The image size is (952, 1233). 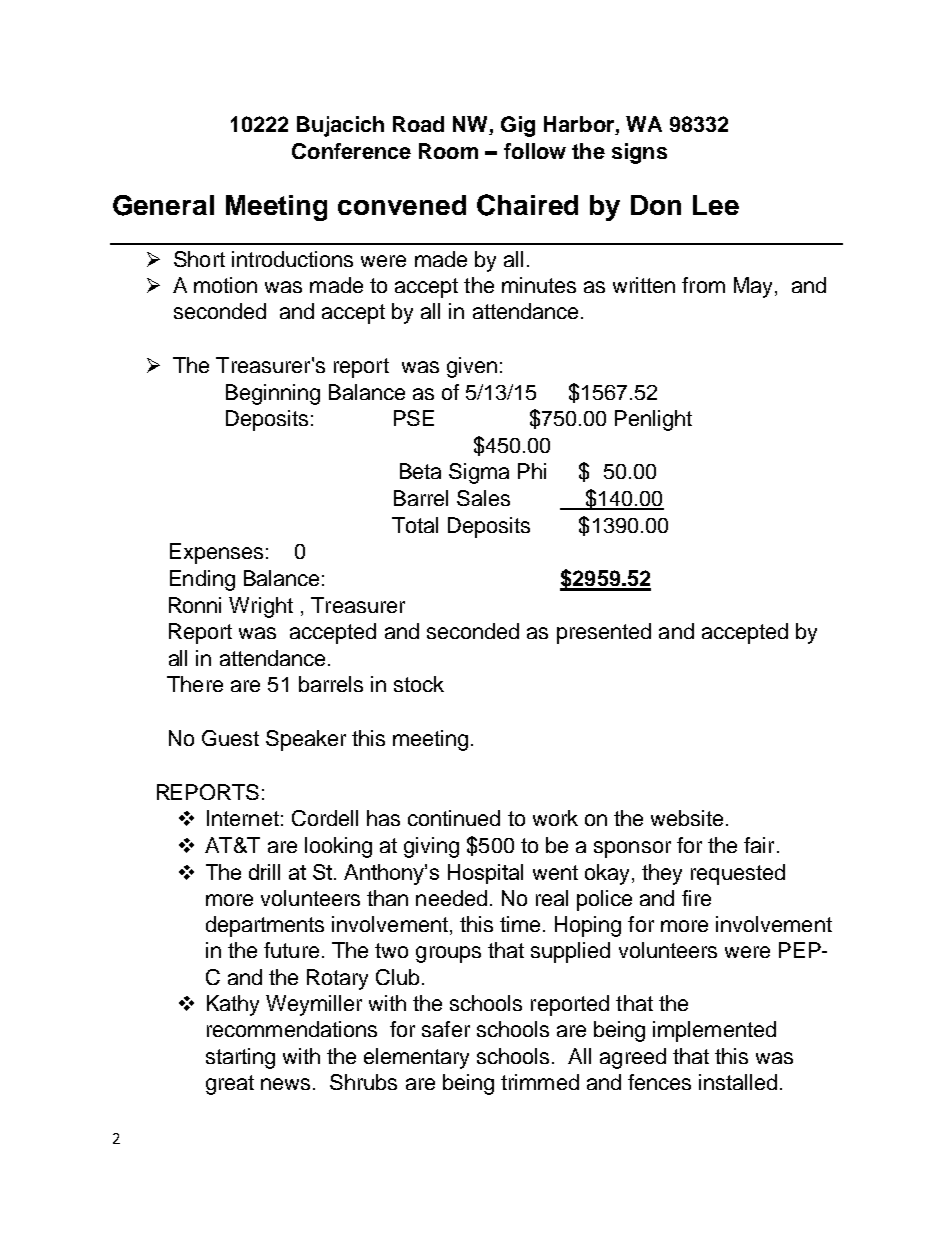 I want to click on safer, so click(x=446, y=1029).
